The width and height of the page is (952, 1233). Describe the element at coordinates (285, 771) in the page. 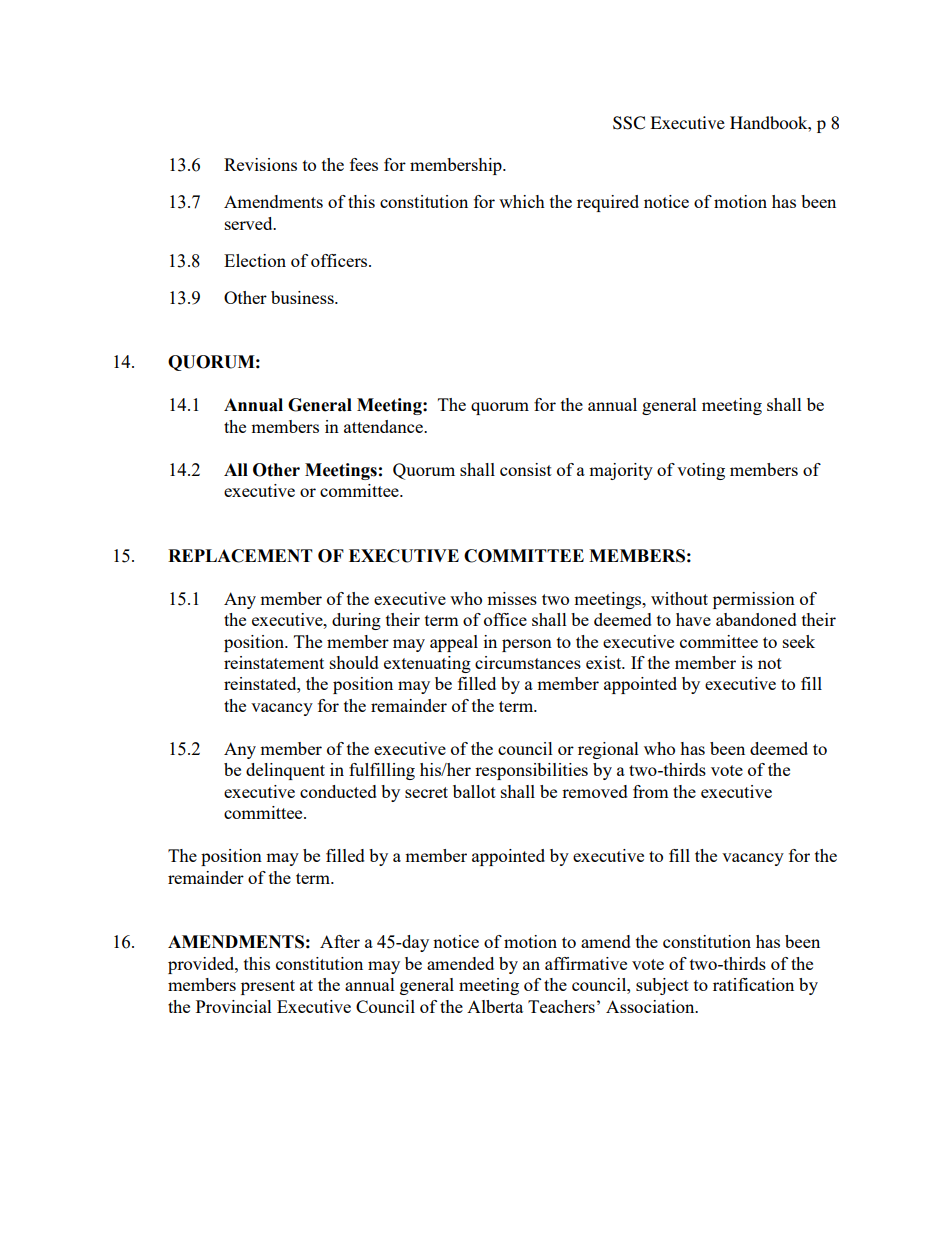

I see `delinquent` at that location.
